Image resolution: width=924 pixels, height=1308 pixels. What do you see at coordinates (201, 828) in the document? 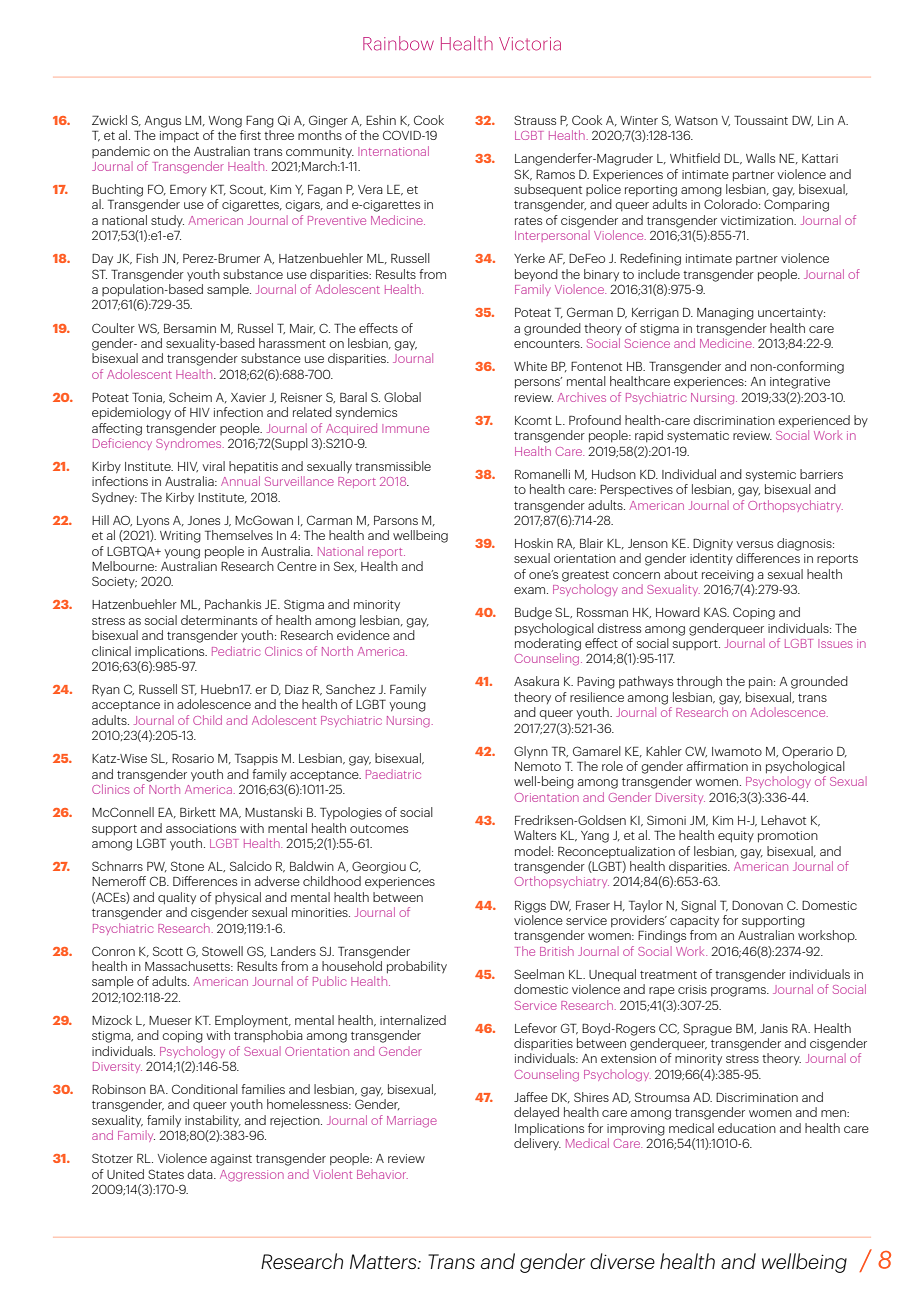
I see `associations` at bounding box center [201, 828].
